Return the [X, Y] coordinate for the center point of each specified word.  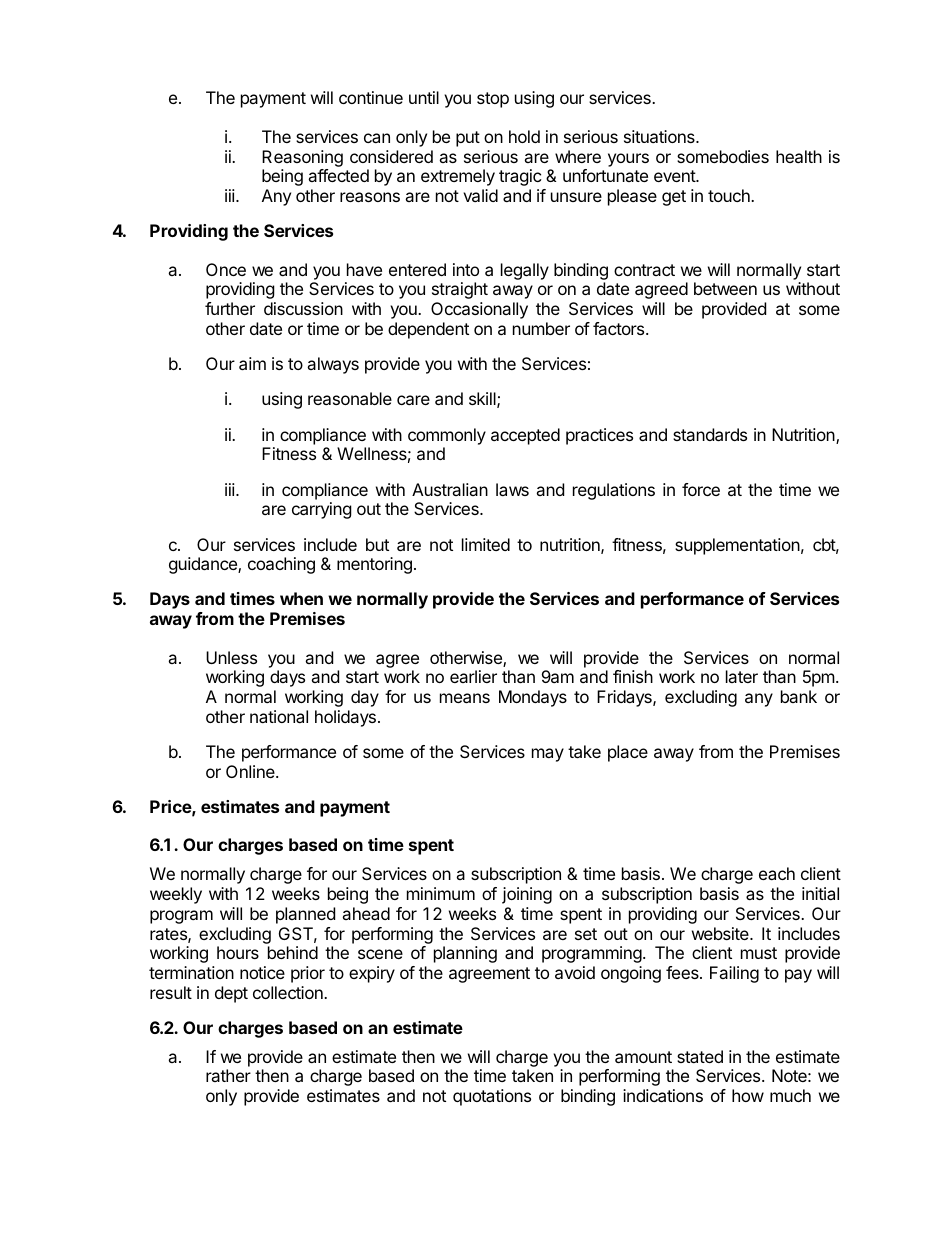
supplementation [737, 546]
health [799, 156]
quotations [492, 1097]
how [748, 1095]
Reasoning [302, 160]
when [301, 598]
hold [524, 136]
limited [486, 544]
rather [228, 1075]
